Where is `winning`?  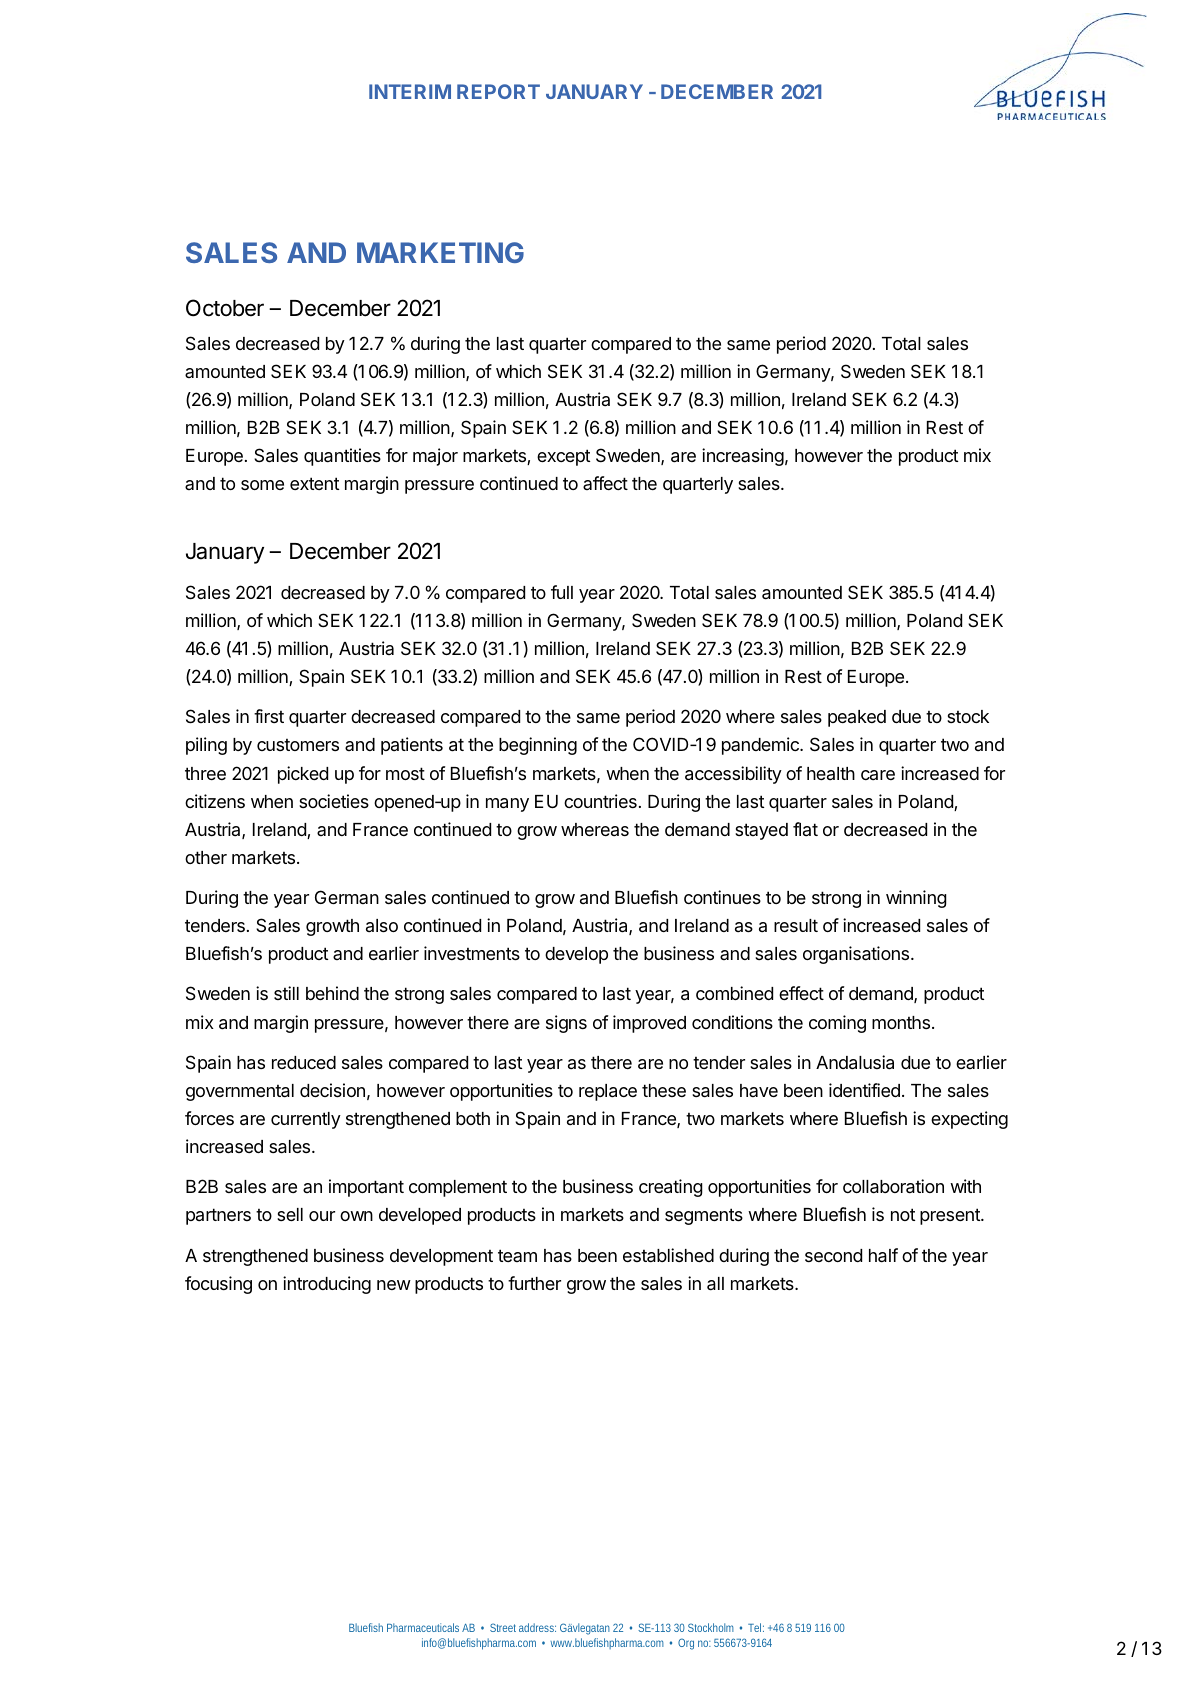 winning is located at coordinates (916, 899).
